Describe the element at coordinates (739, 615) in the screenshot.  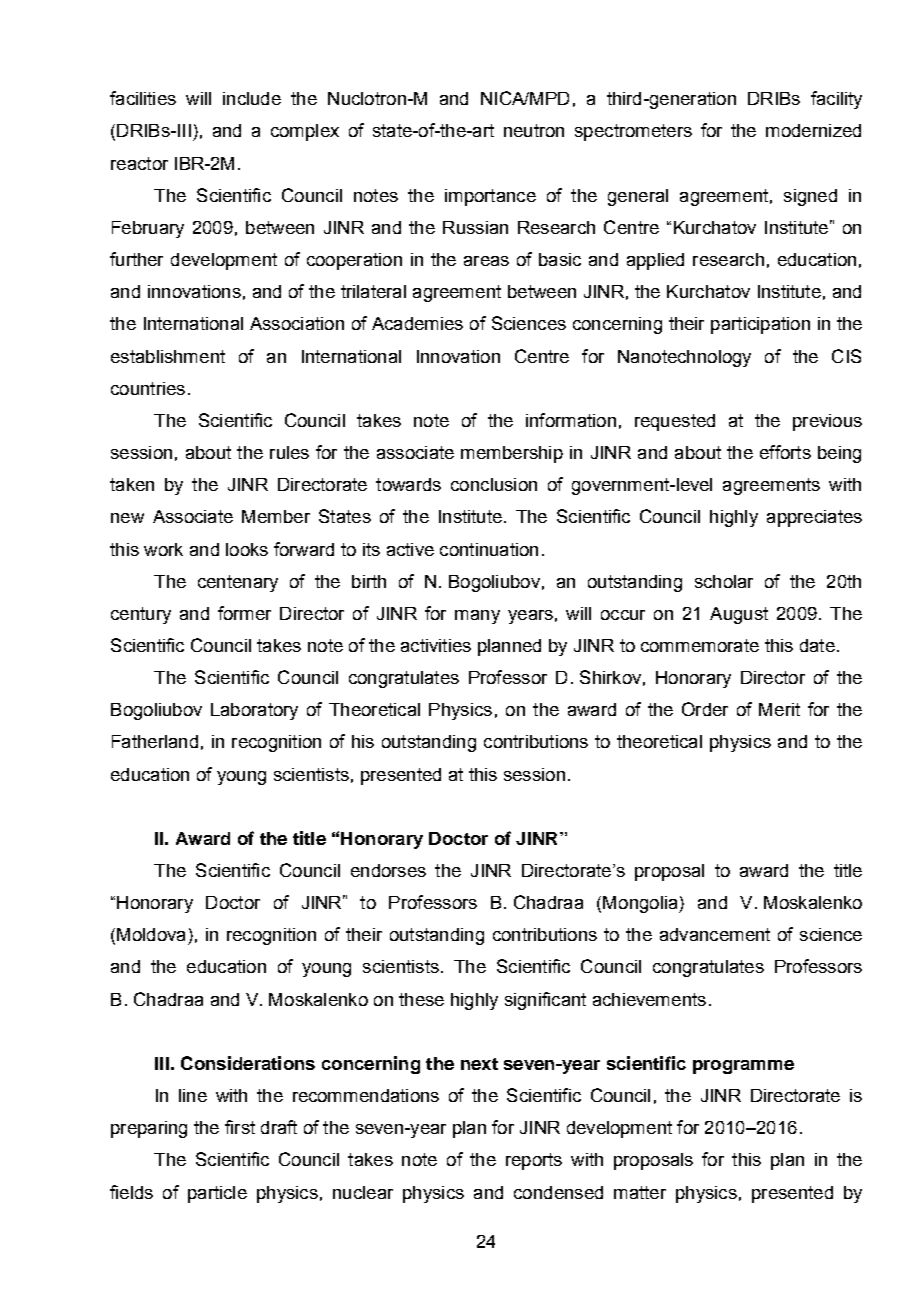
I see `August` at that location.
